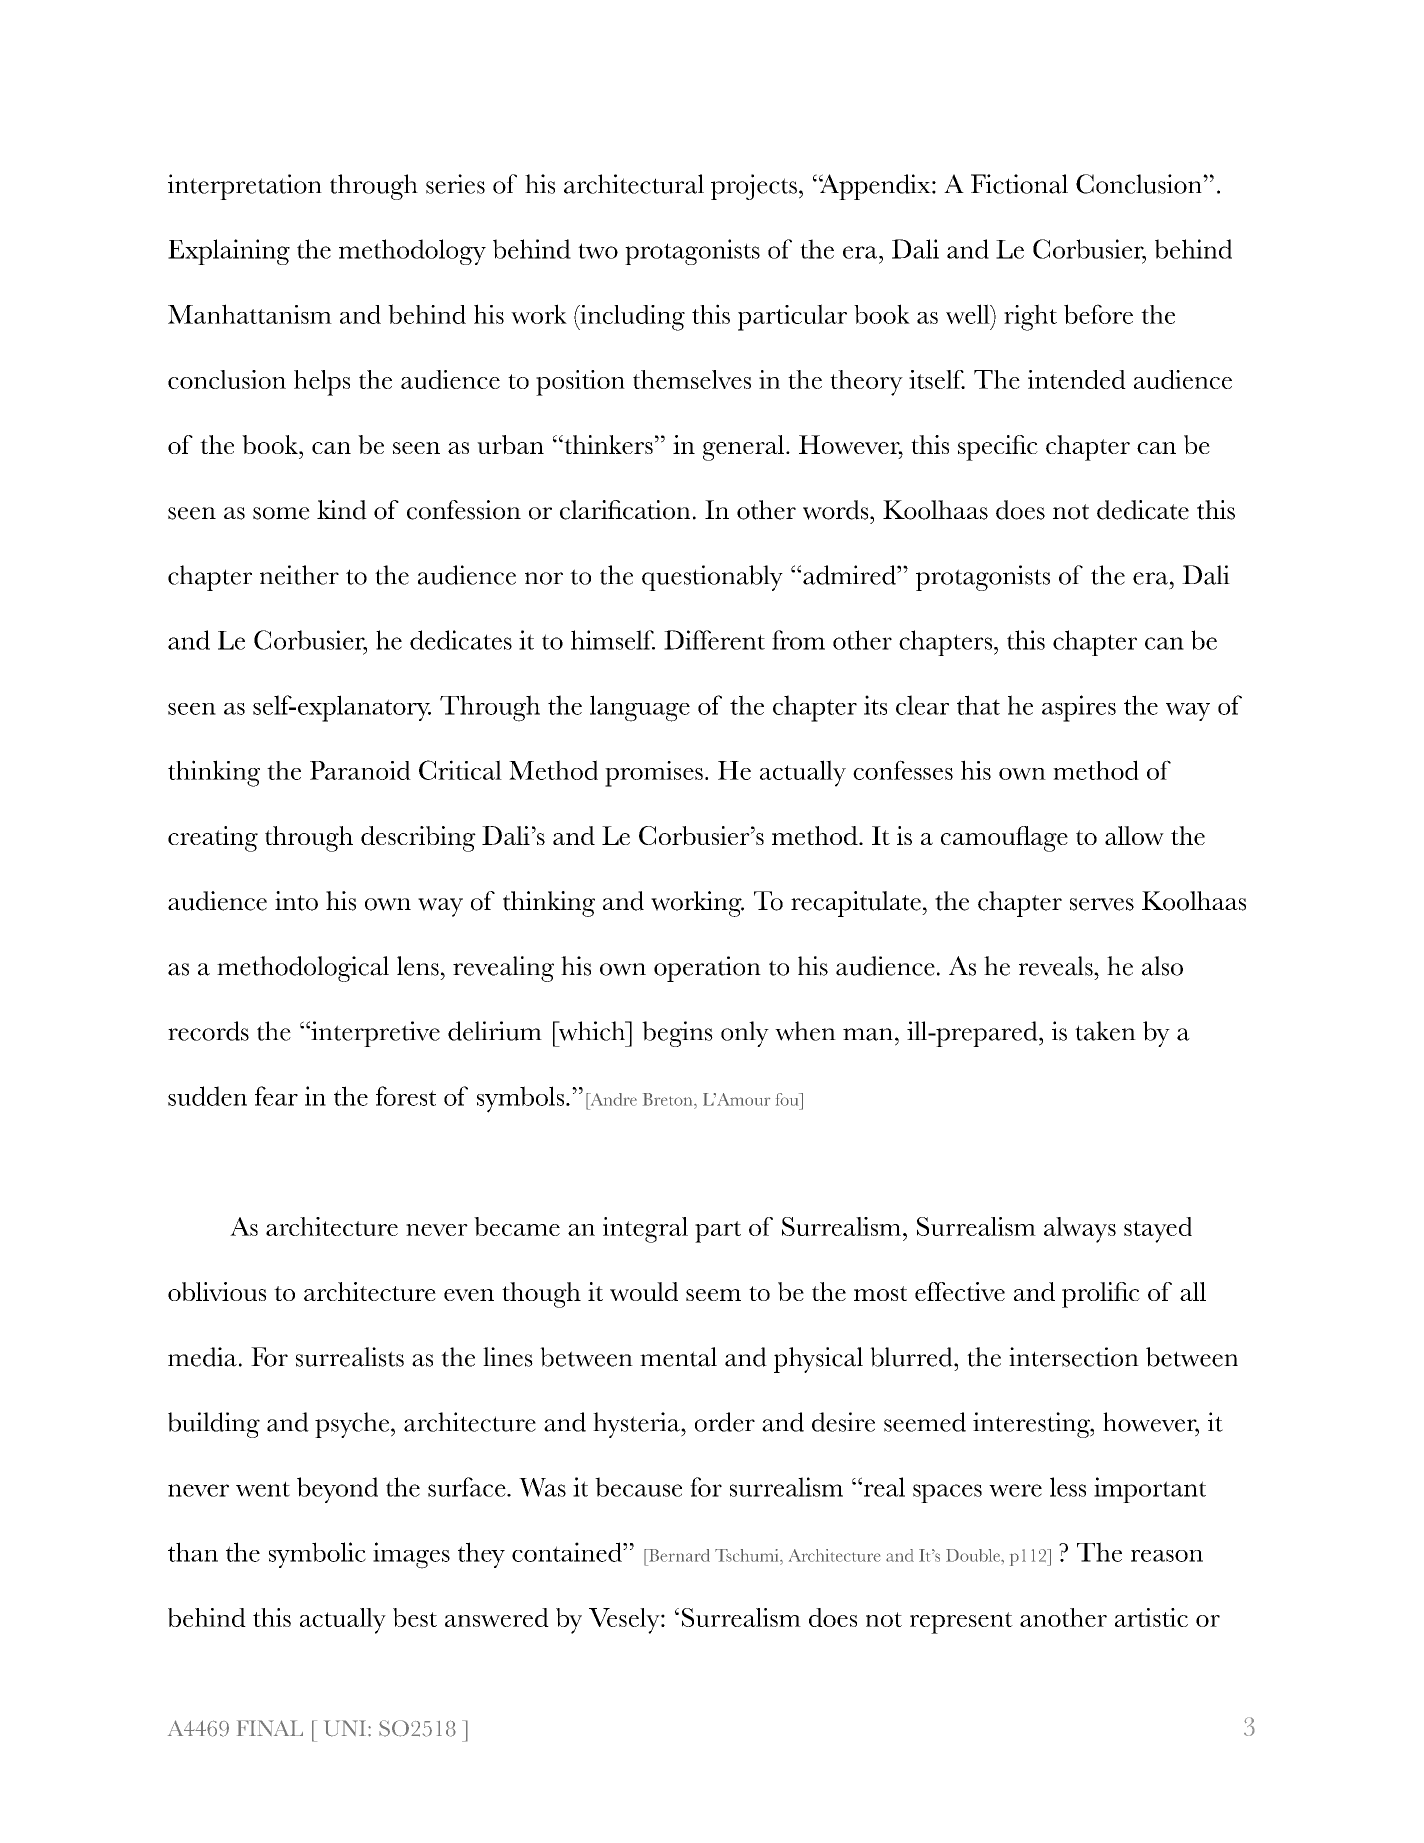 The width and height of the screenshot is (1424, 1843). I want to click on Bernard, so click(678, 1555).
